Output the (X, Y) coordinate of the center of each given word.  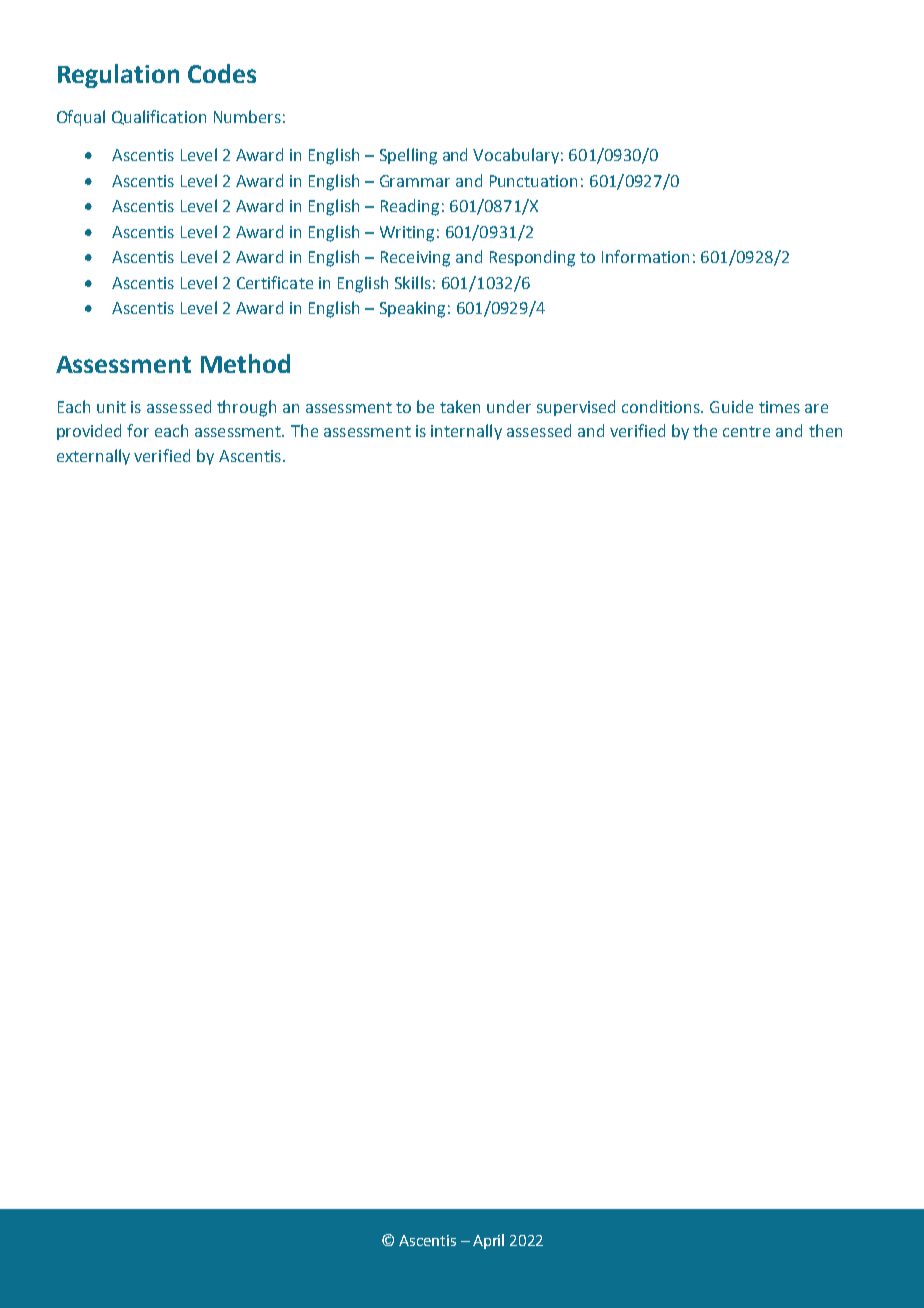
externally (93, 457)
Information (645, 256)
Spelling (408, 156)
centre (746, 431)
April (488, 1241)
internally (466, 432)
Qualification (159, 117)
